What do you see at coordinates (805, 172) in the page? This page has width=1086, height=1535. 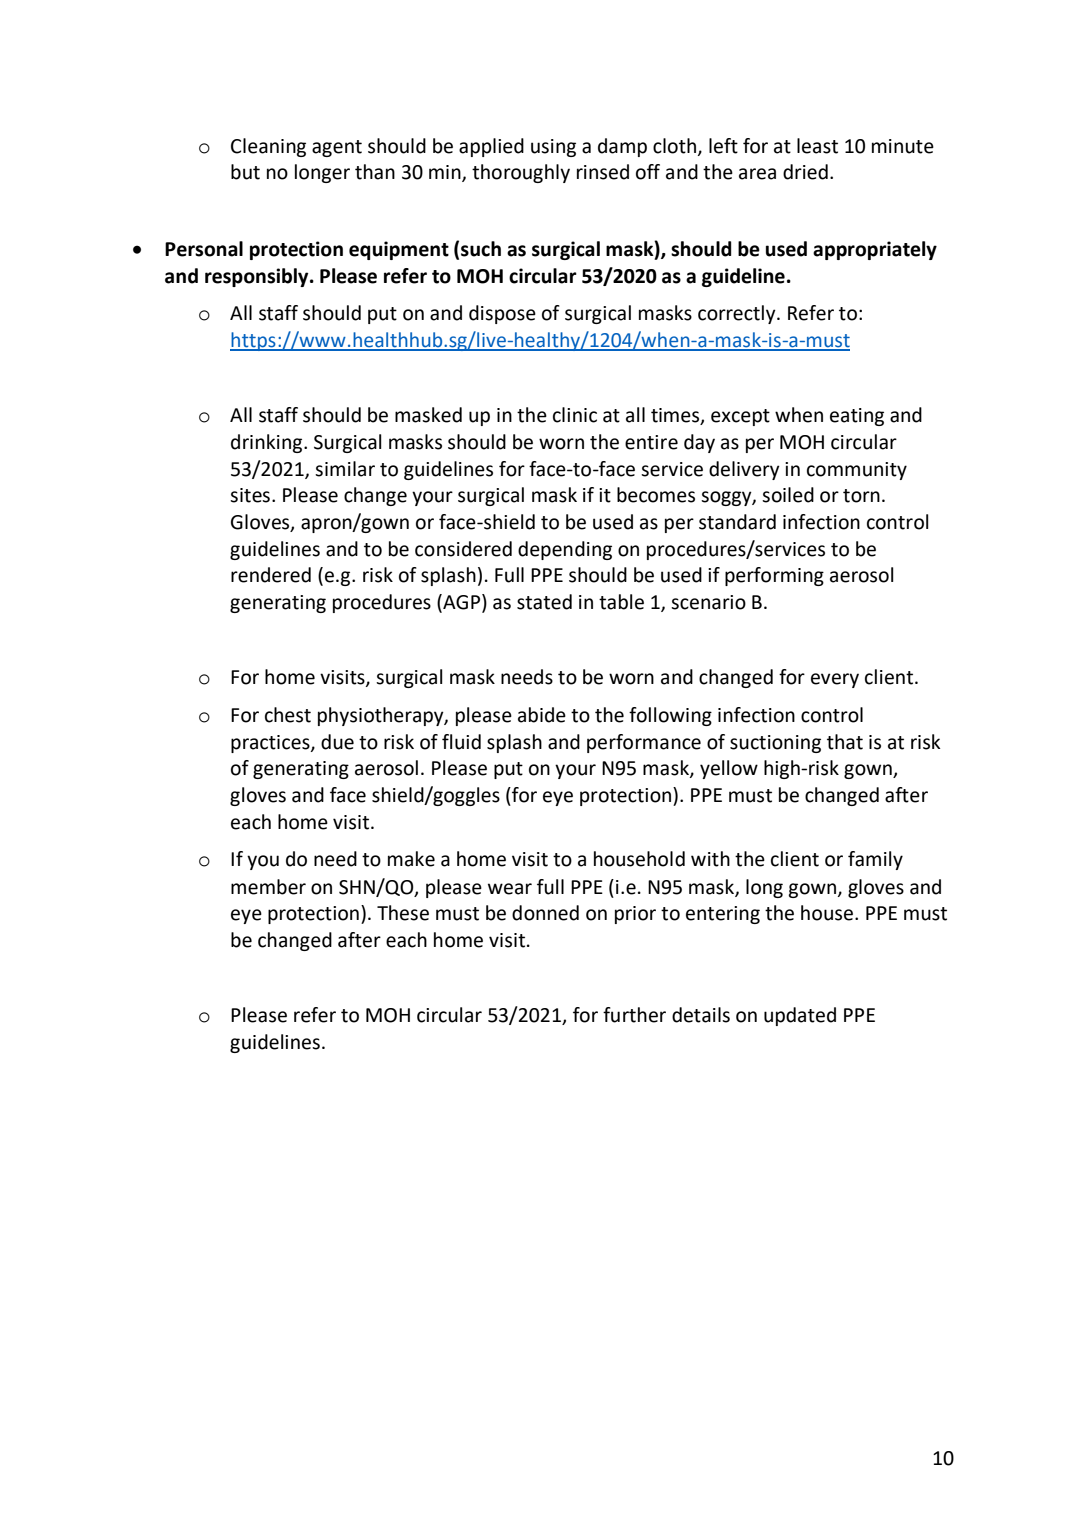 I see `dried` at bounding box center [805, 172].
